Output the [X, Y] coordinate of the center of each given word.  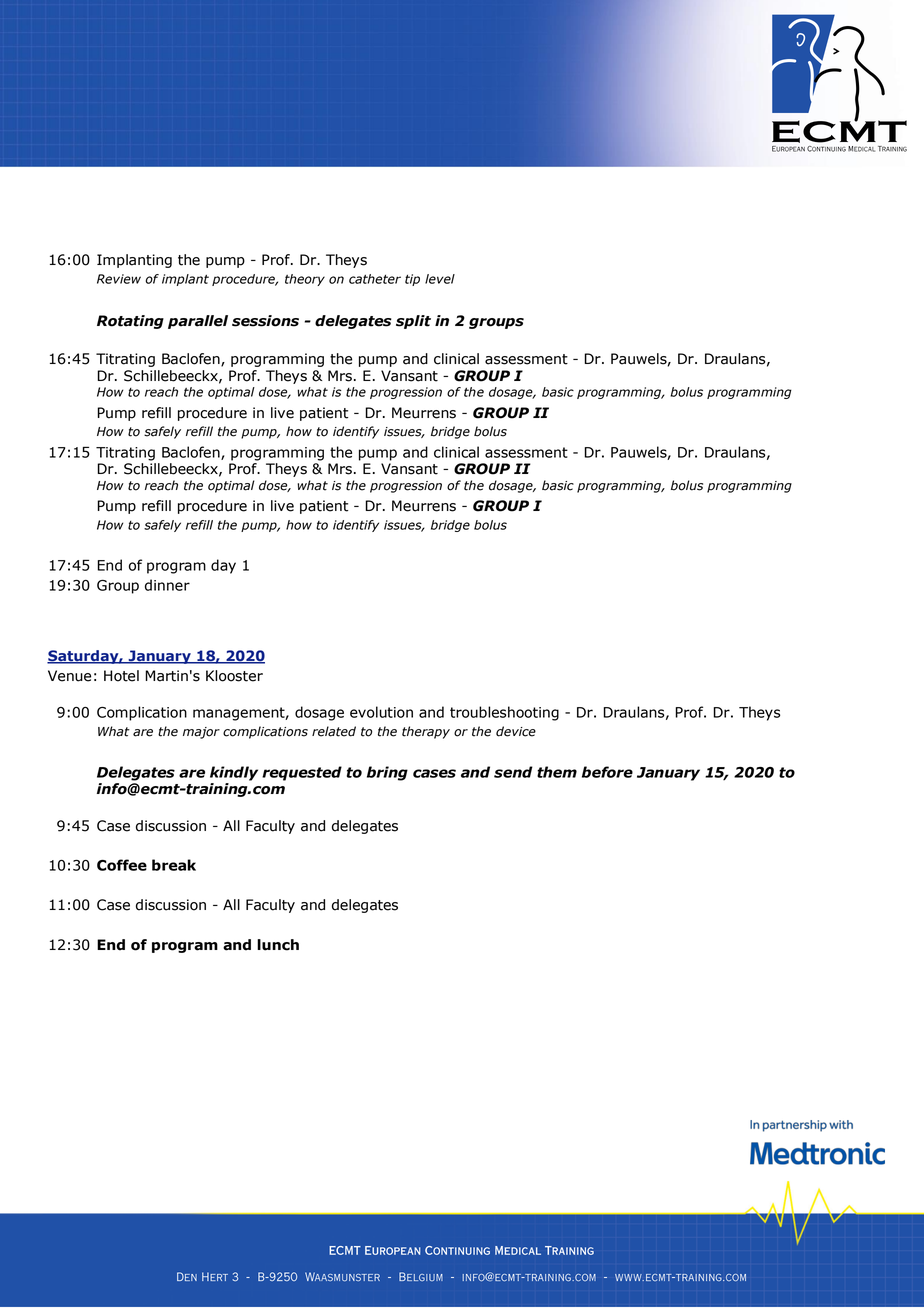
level [440, 279]
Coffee [122, 865]
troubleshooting [504, 713]
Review [119, 279]
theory [305, 280]
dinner [167, 585]
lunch [278, 945]
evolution [381, 712]
